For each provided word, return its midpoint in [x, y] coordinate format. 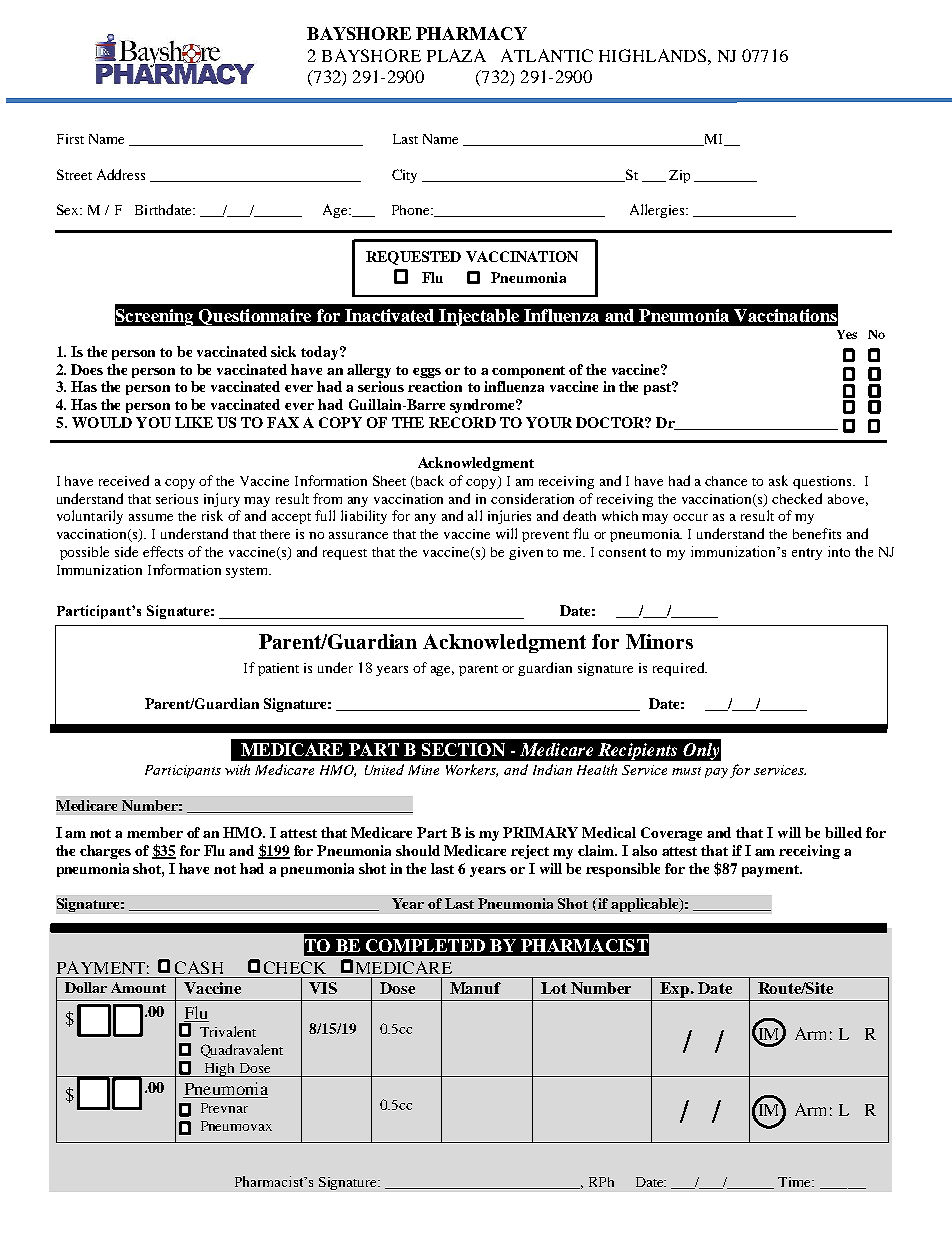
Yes [847, 334]
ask [778, 480]
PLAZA [456, 55]
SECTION [463, 749]
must [686, 771]
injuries [509, 517]
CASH [199, 967]
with [237, 769]
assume [151, 517]
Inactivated [389, 315]
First [70, 139]
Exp [676, 990]
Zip [679, 176]
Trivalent [228, 1031]
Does [87, 369]
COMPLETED [425, 945]
